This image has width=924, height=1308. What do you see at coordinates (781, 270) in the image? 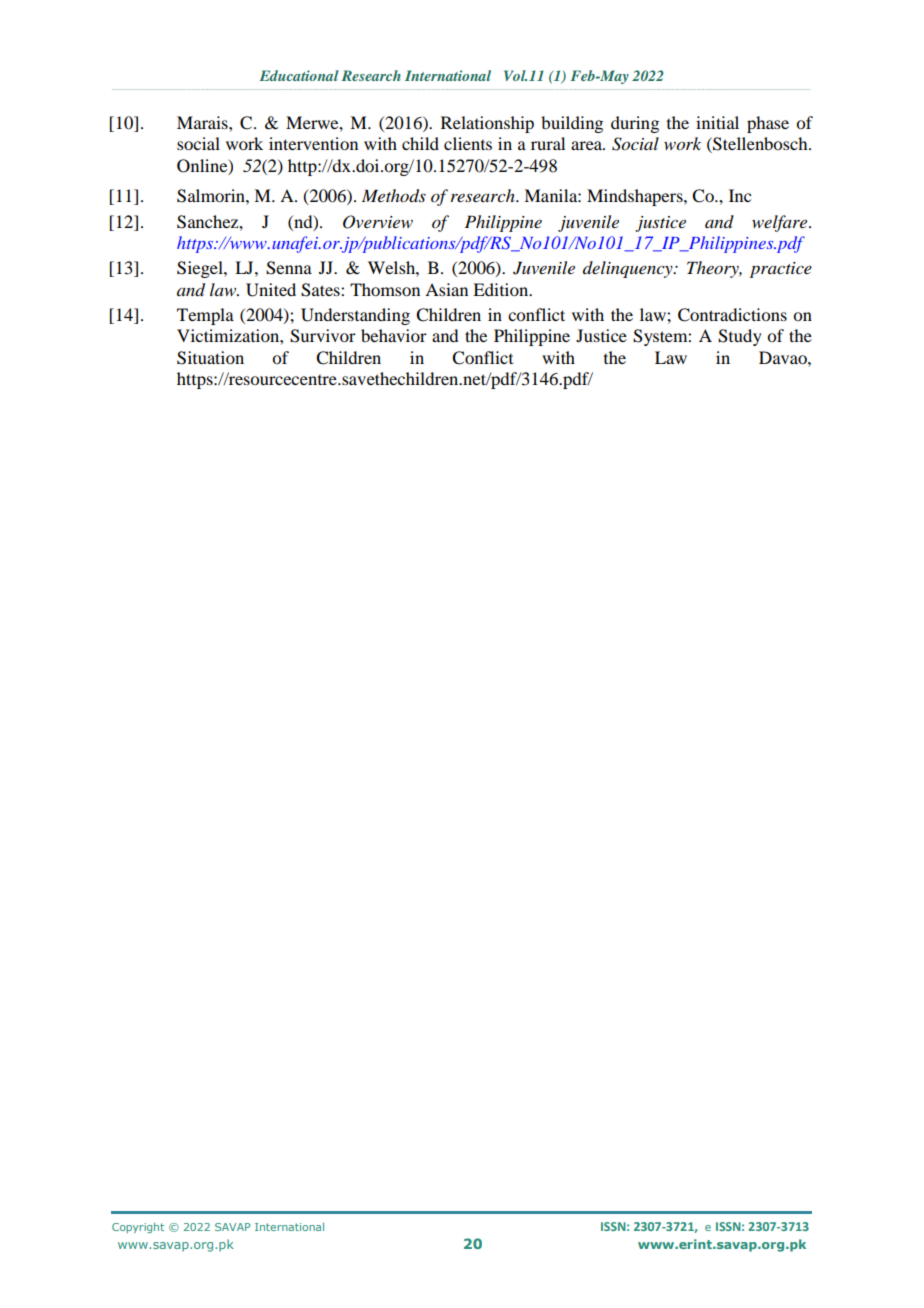
I see `practice` at bounding box center [781, 270].
